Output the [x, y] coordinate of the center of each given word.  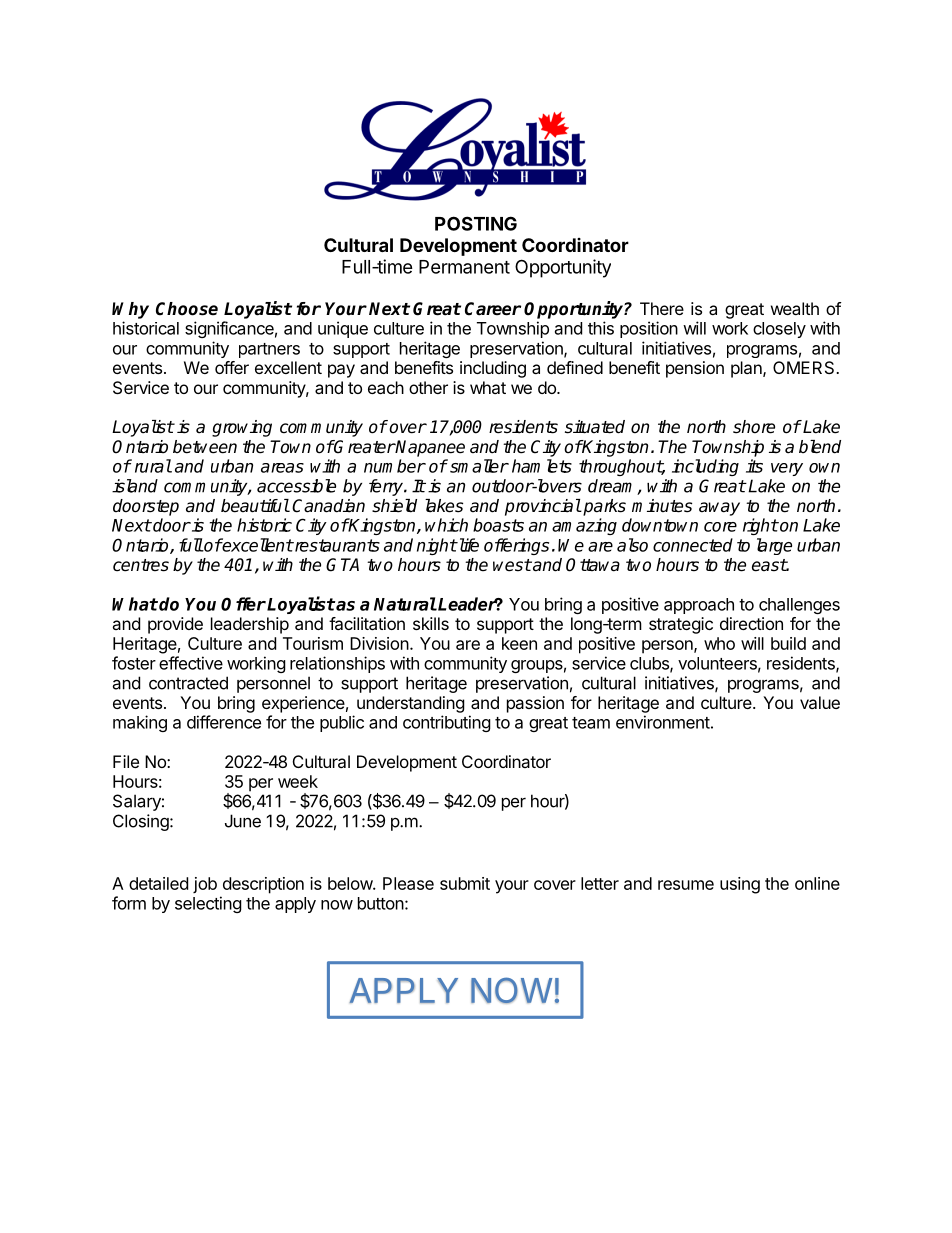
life [467, 545]
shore [754, 427]
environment [663, 722]
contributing [447, 723]
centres [141, 565]
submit [465, 883]
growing [242, 428]
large [774, 546]
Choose [187, 309]
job [205, 885]
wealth [795, 308]
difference [224, 722]
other [428, 387]
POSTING [476, 223]
